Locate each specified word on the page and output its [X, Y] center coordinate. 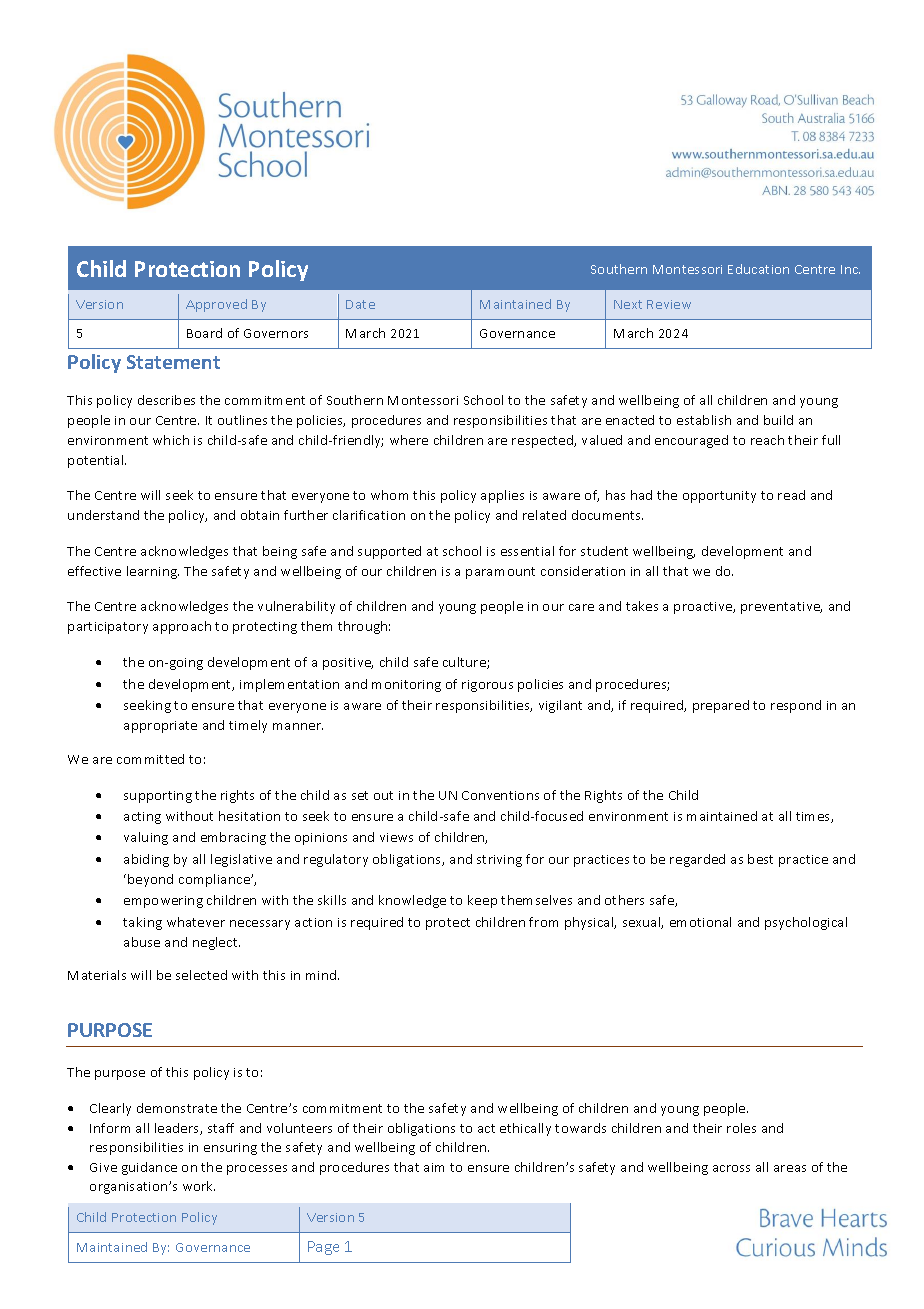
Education [758, 269]
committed [150, 759]
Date [360, 304]
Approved [216, 305]
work [199, 1186]
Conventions [500, 795]
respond [796, 706]
